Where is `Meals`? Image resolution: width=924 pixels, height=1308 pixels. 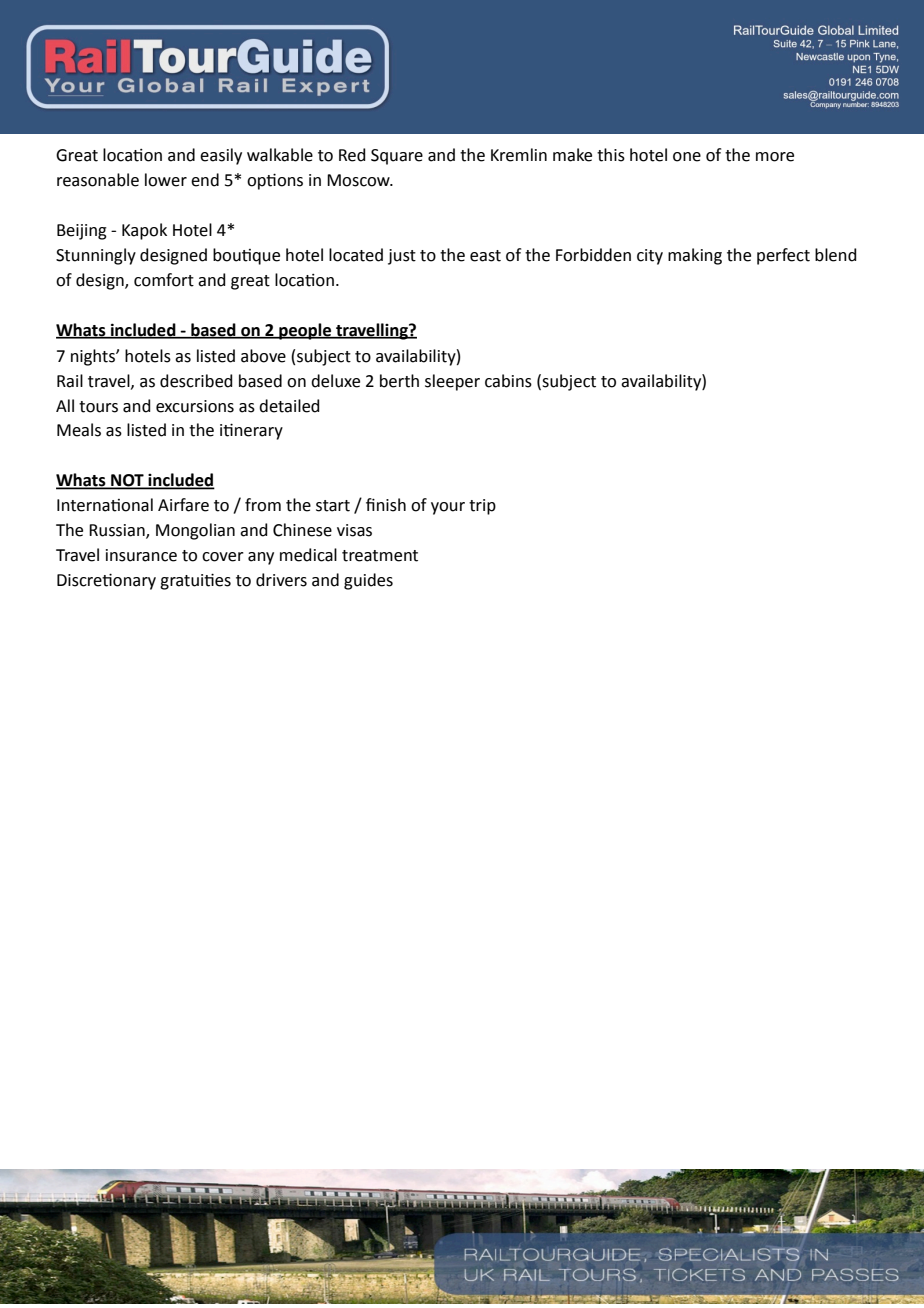
Meals is located at coordinates (79, 430).
